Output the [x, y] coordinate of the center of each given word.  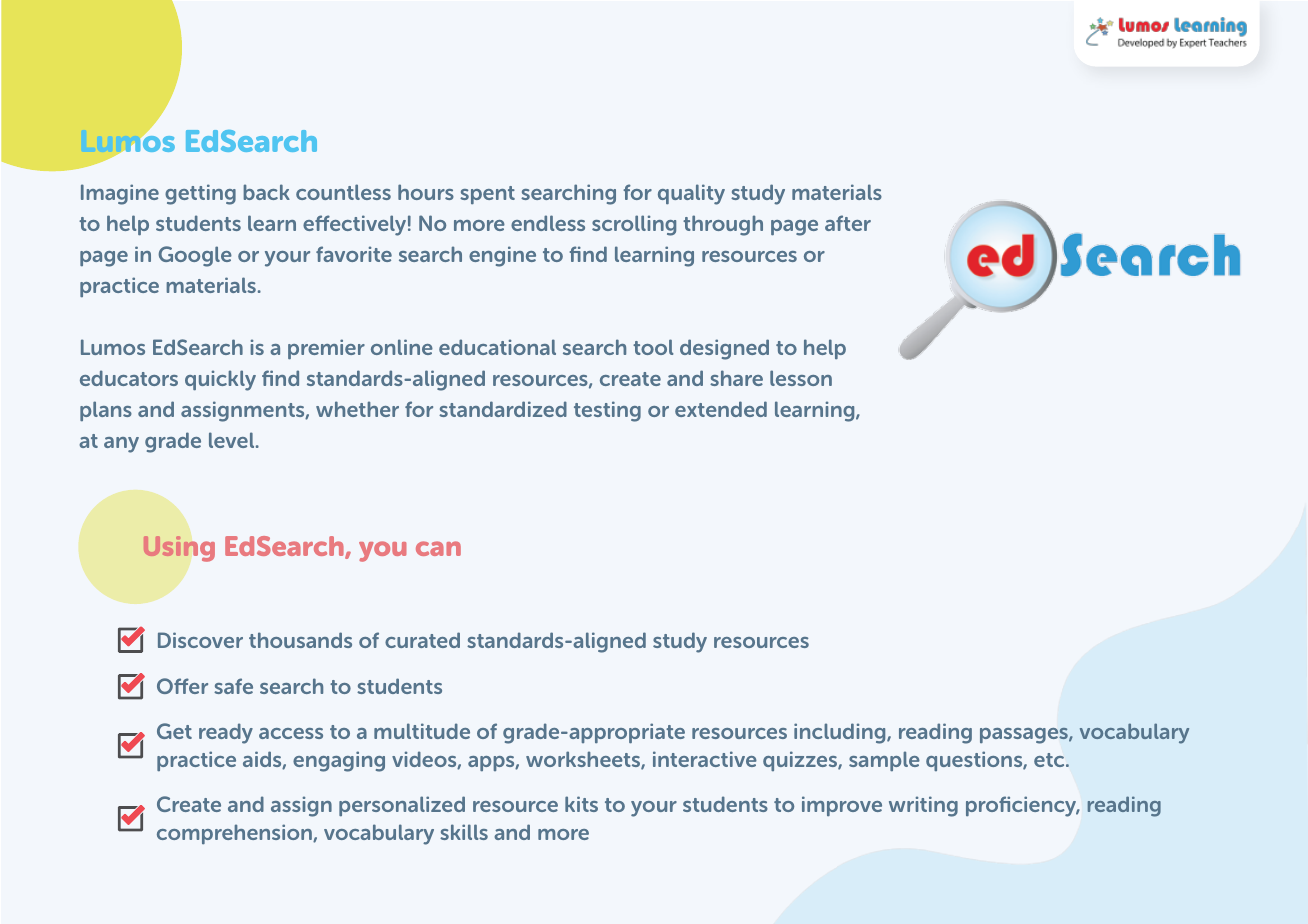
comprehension [235, 834]
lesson [801, 378]
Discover [200, 640]
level [233, 440]
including [841, 733]
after [848, 223]
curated [422, 640]
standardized [503, 409]
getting [200, 194]
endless [548, 223]
